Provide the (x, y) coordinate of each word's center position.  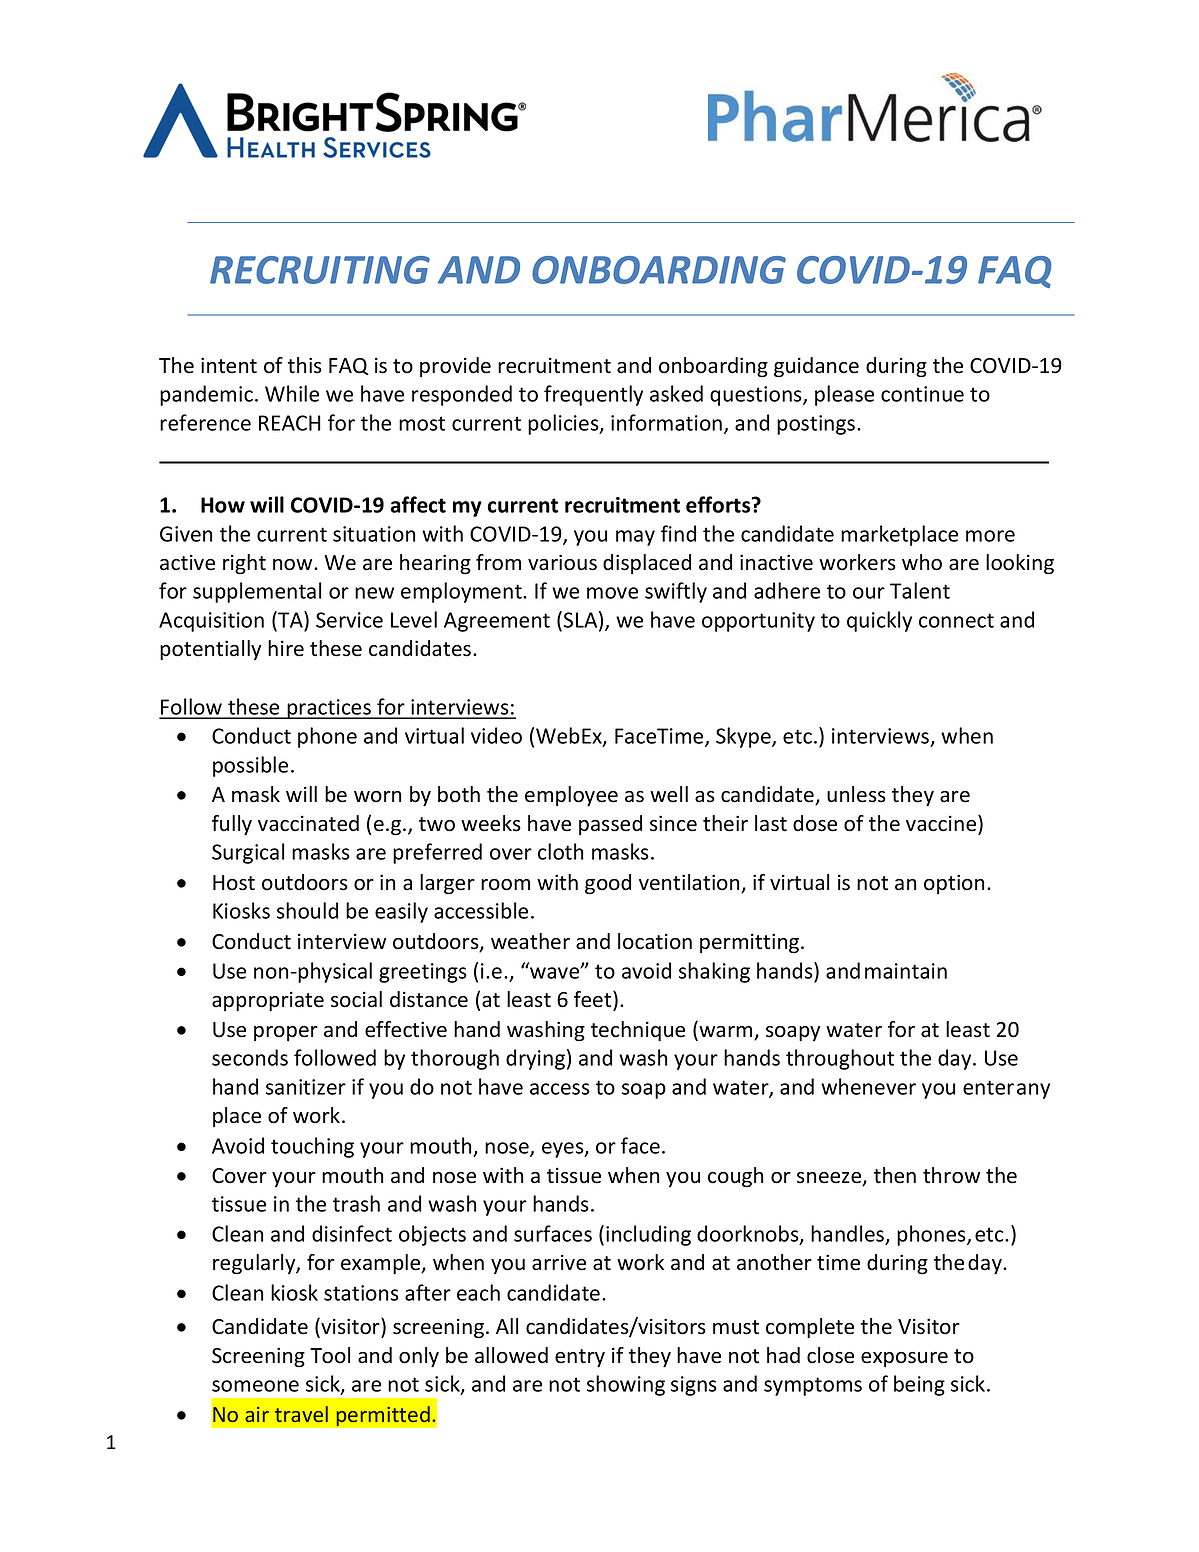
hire (286, 648)
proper (286, 1033)
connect (956, 620)
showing (626, 1385)
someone (255, 1386)
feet (594, 999)
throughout (840, 1059)
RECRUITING (320, 270)
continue (922, 394)
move (612, 593)
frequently (593, 395)
